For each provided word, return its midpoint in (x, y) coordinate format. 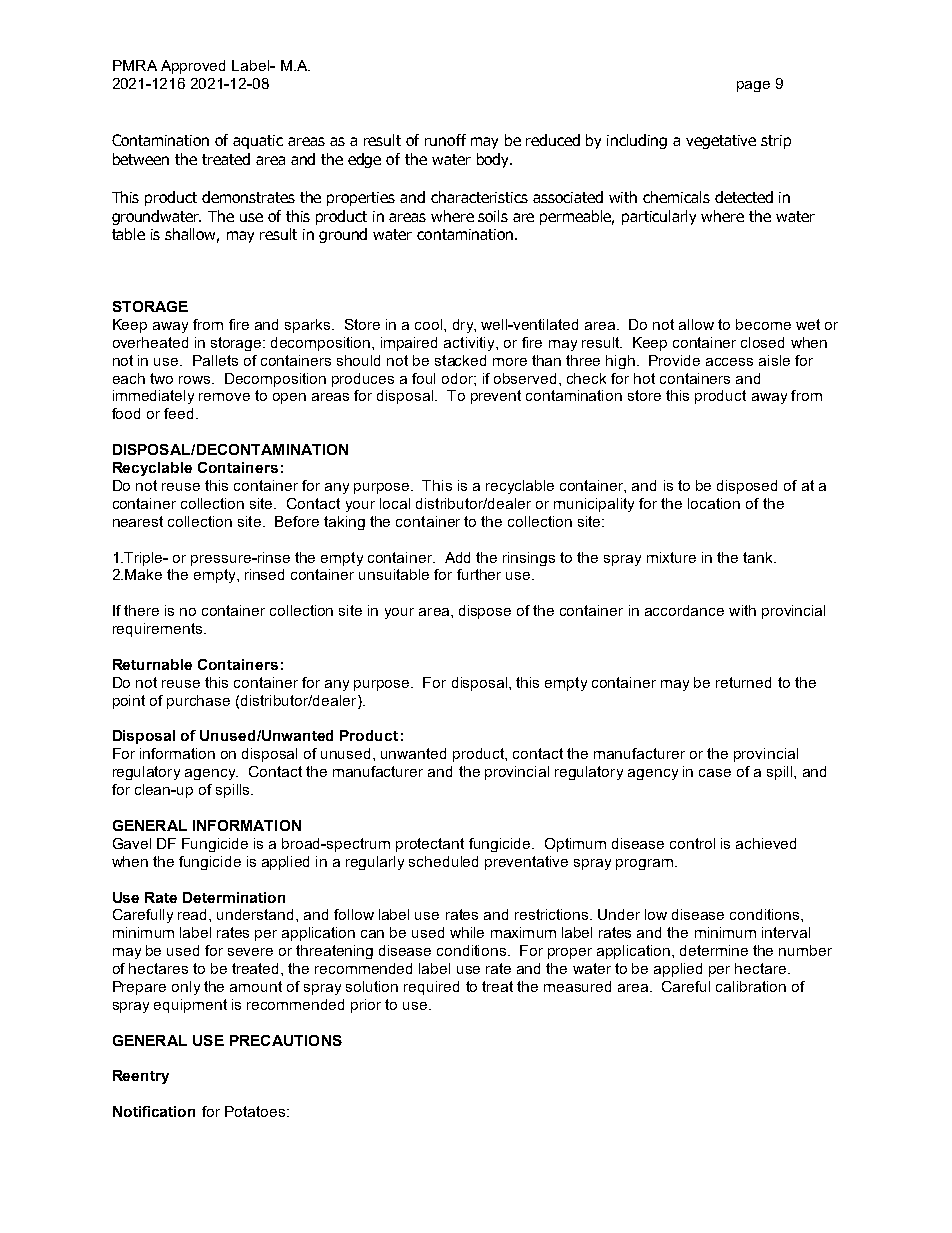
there (141, 610)
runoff (445, 140)
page (753, 86)
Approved (193, 67)
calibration (751, 986)
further (479, 574)
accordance (684, 610)
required (431, 988)
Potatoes (255, 1111)
